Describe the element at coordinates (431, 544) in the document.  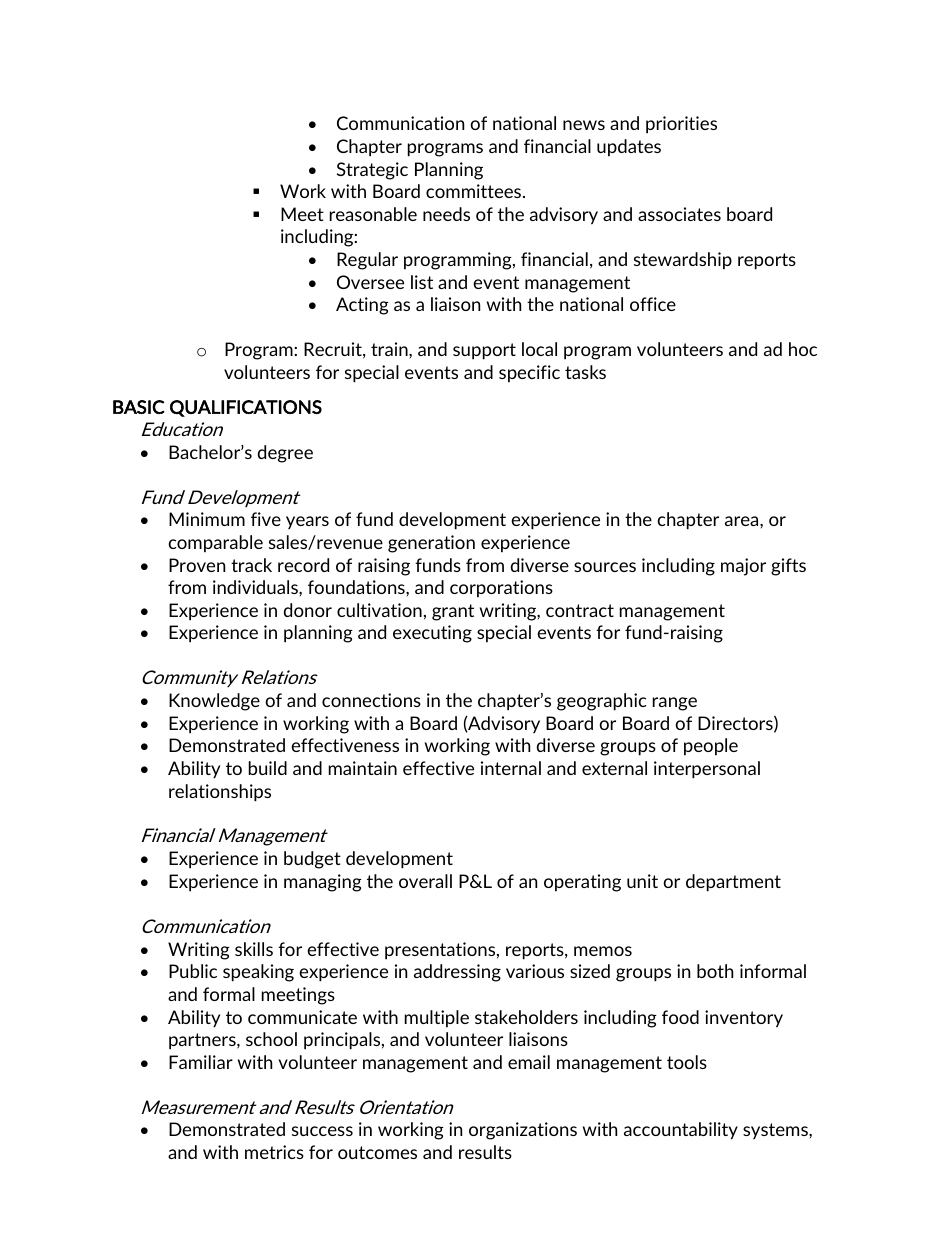
I see `generation` at that location.
